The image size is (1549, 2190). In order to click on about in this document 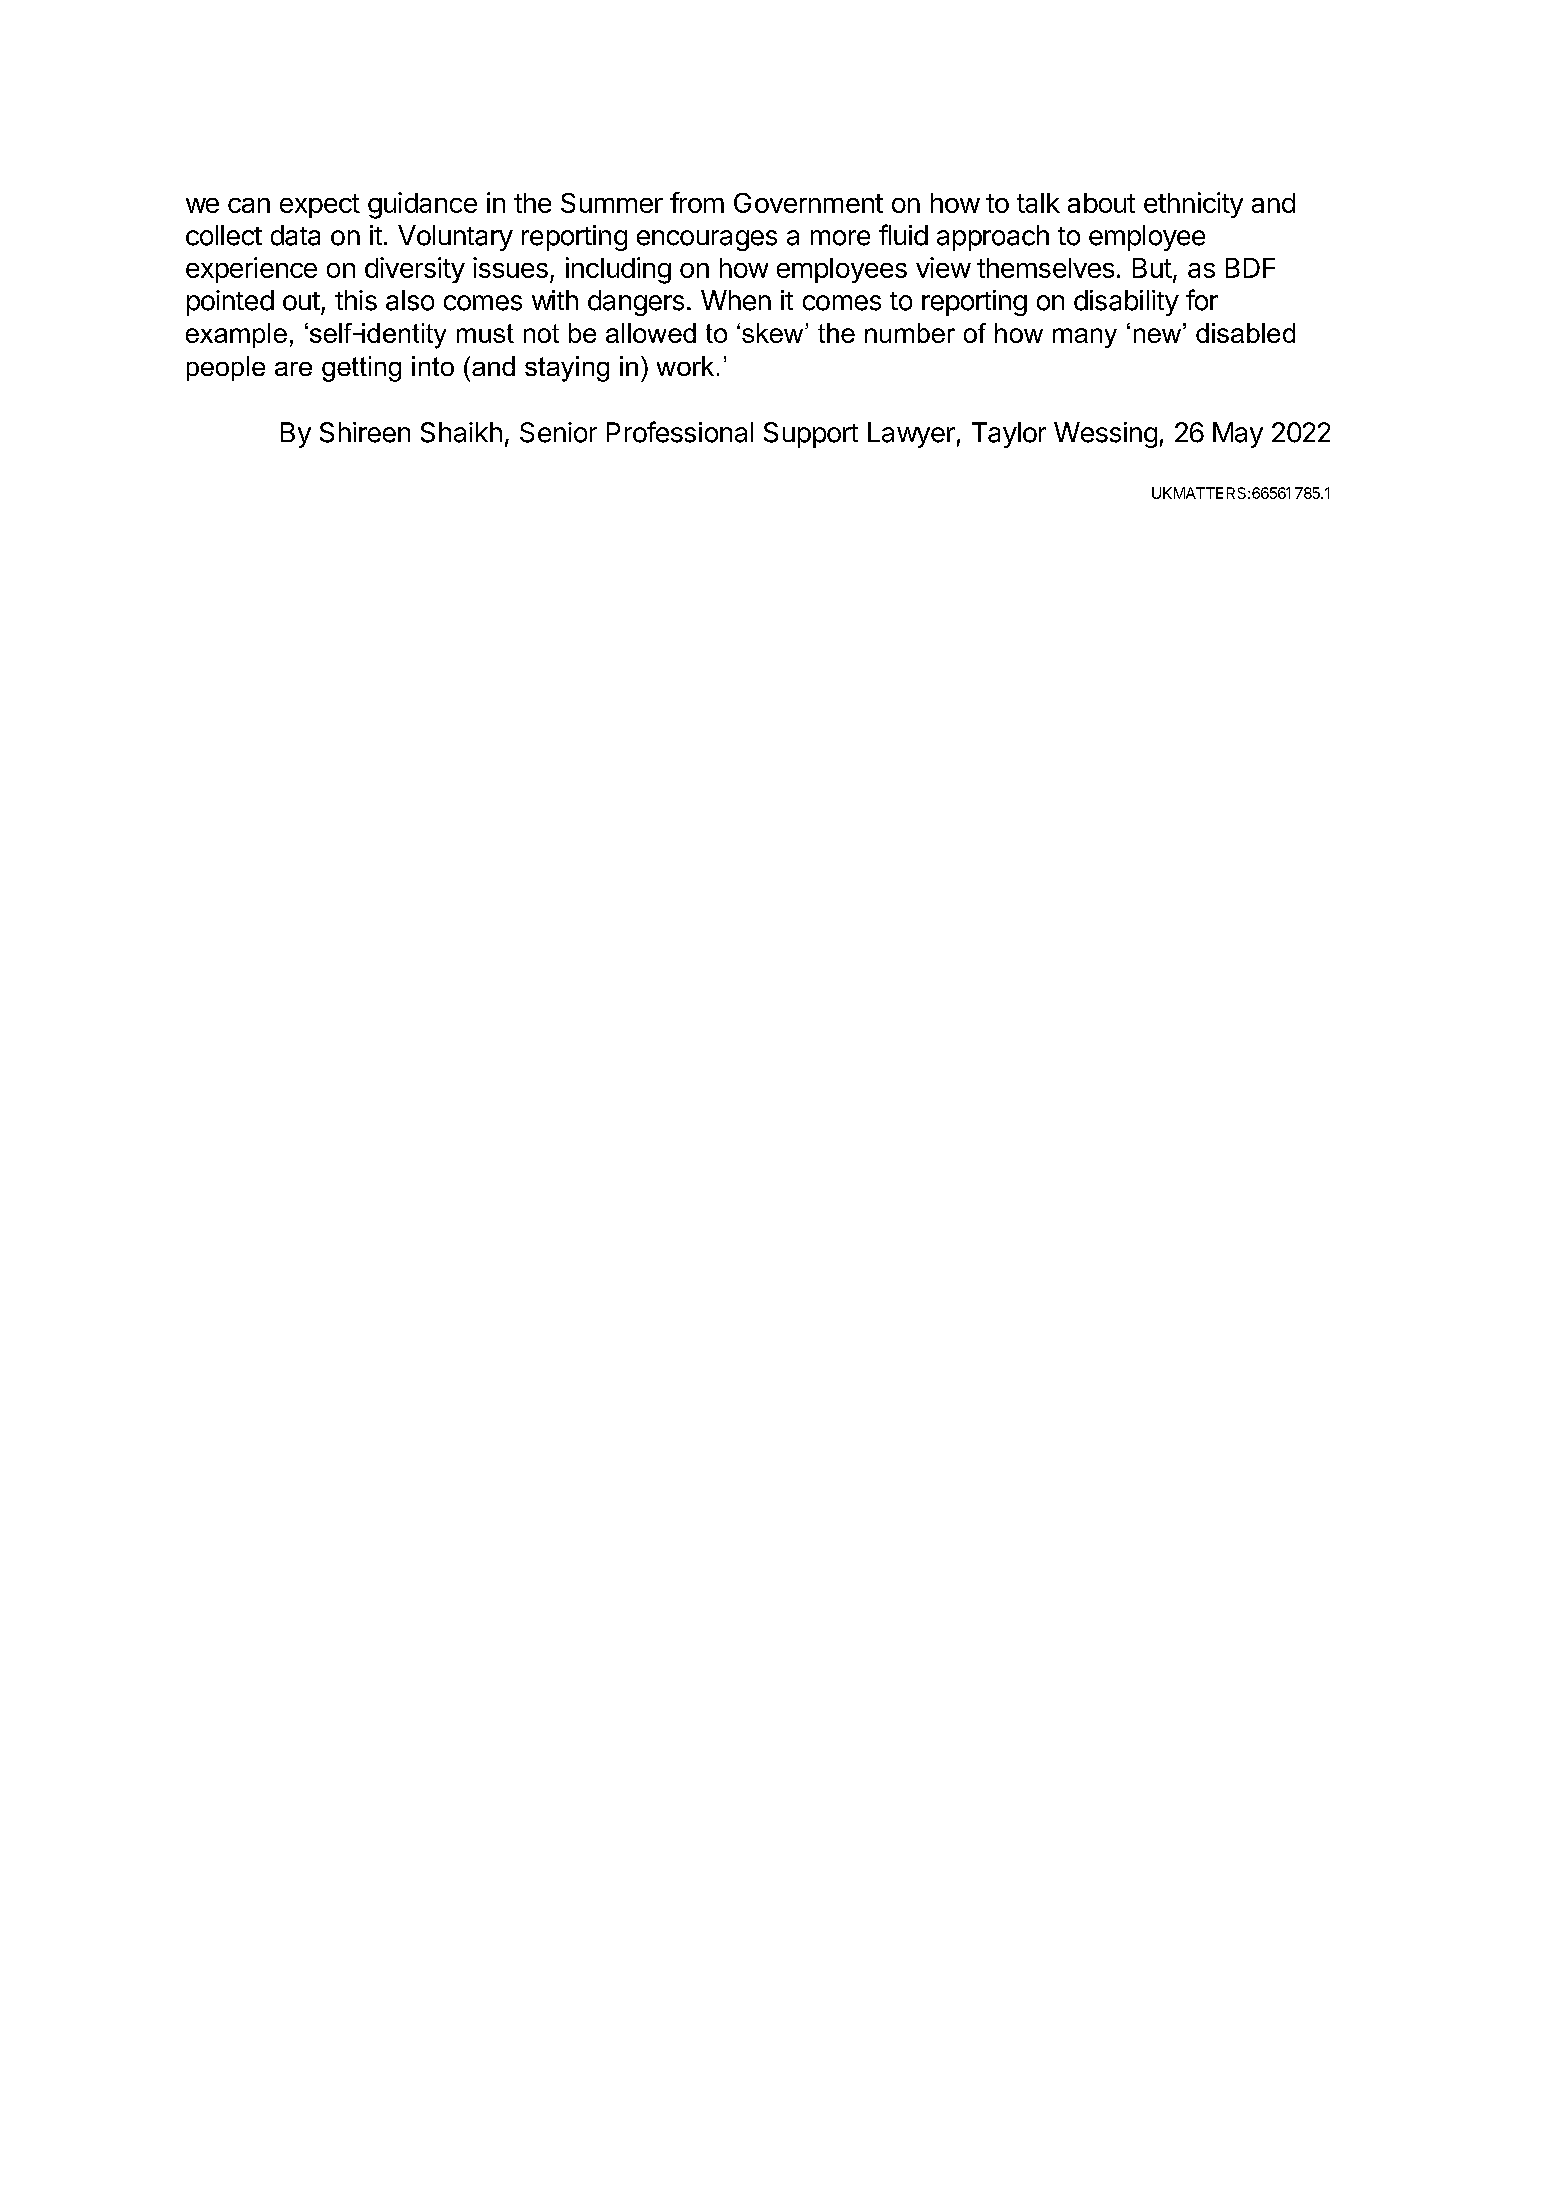, I will do `click(1101, 203)`.
